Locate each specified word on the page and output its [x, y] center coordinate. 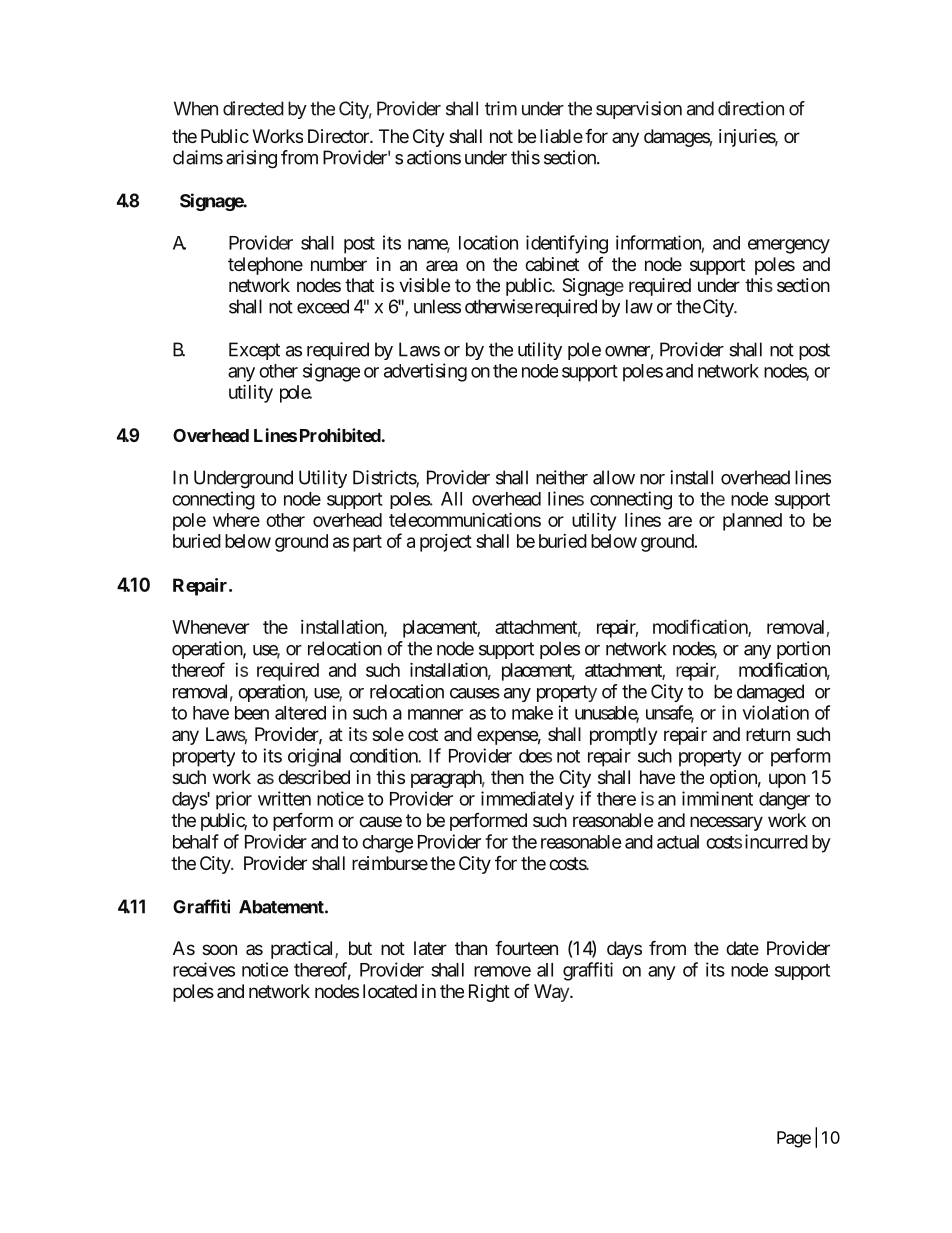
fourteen [526, 948]
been [252, 713]
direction [751, 108]
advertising [425, 372]
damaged [770, 693]
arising [251, 159]
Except [254, 351]
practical [303, 950]
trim [501, 108]
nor [652, 479]
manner [435, 714]
